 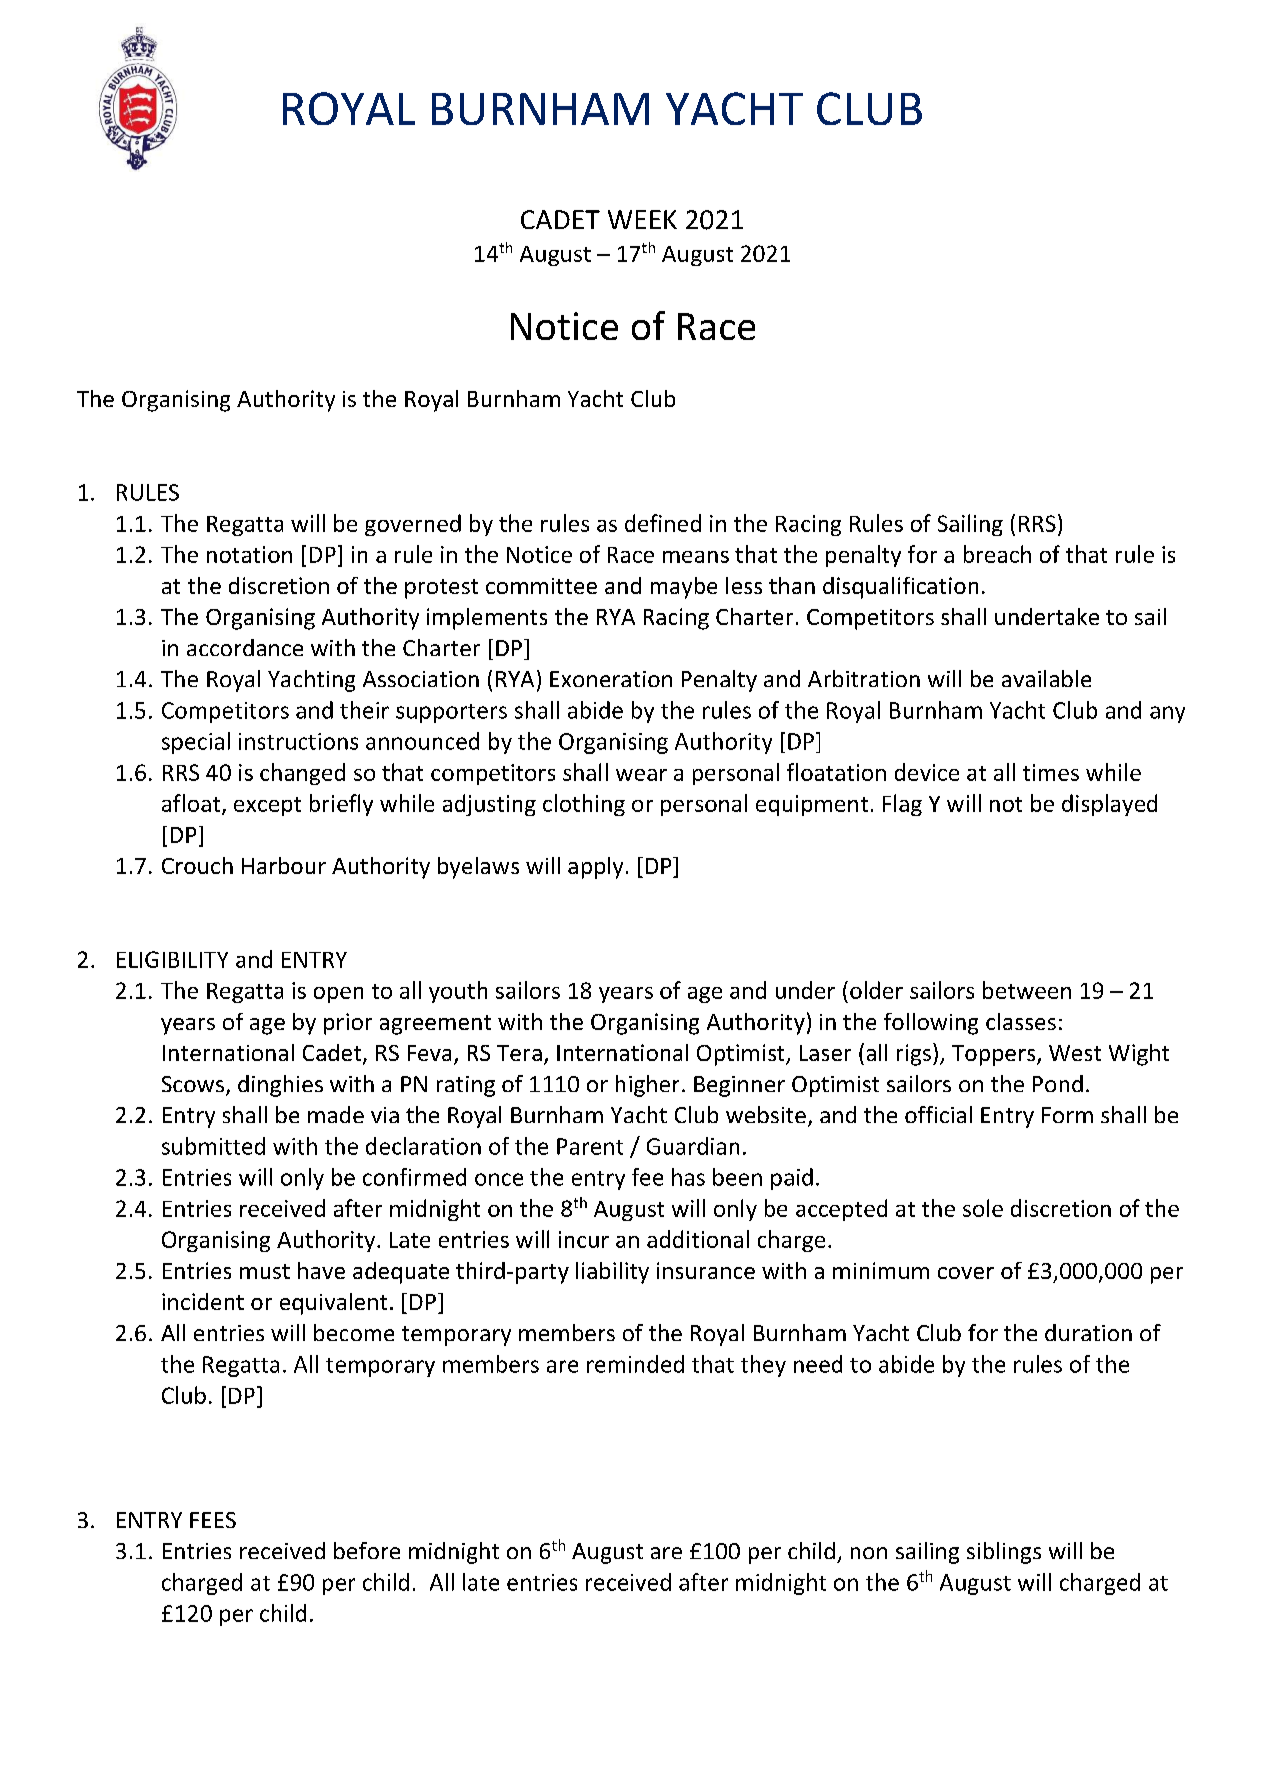 What do you see at coordinates (642, 219) in the screenshot?
I see `WEEK` at bounding box center [642, 219].
